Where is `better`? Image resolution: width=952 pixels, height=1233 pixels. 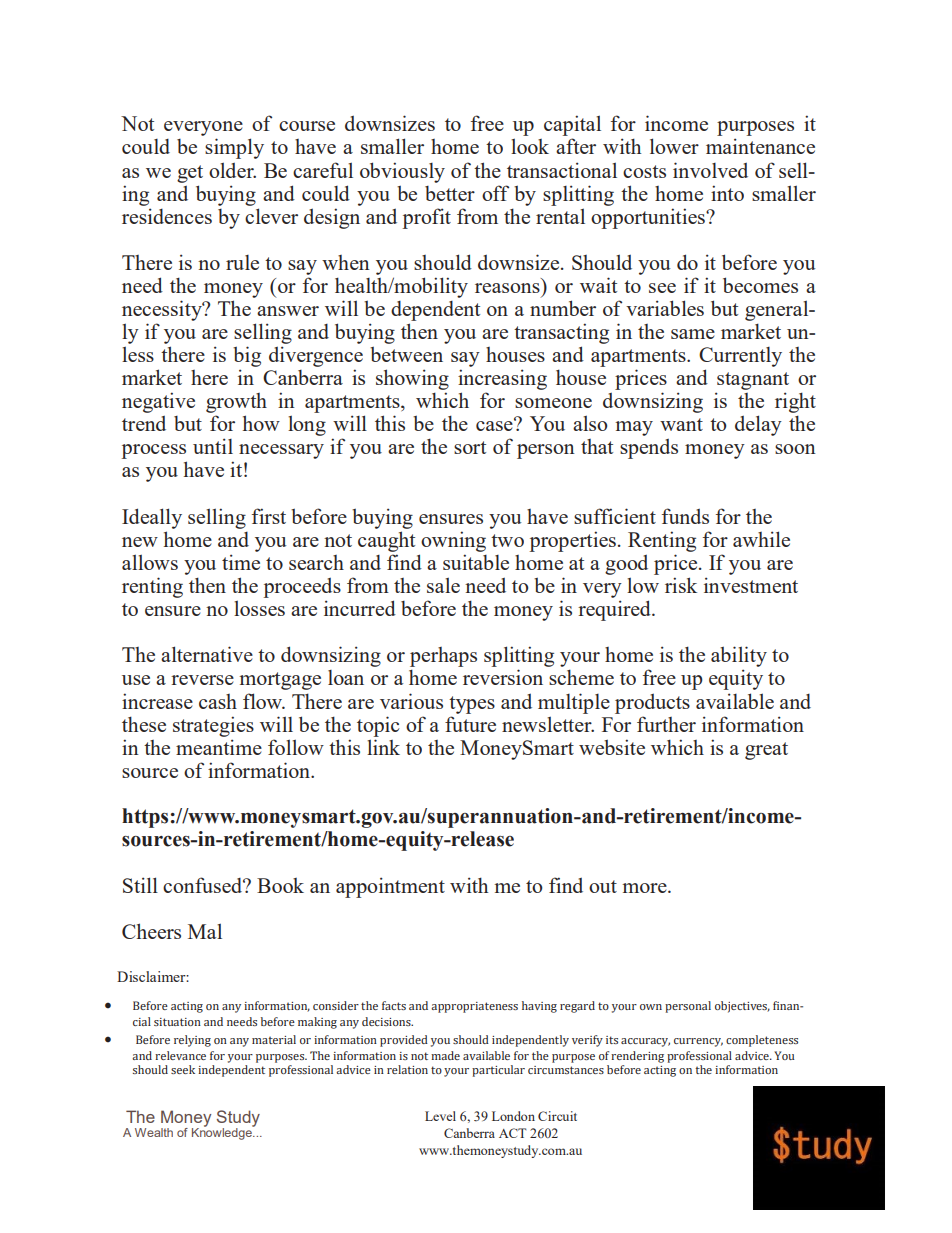 better is located at coordinates (450, 193).
